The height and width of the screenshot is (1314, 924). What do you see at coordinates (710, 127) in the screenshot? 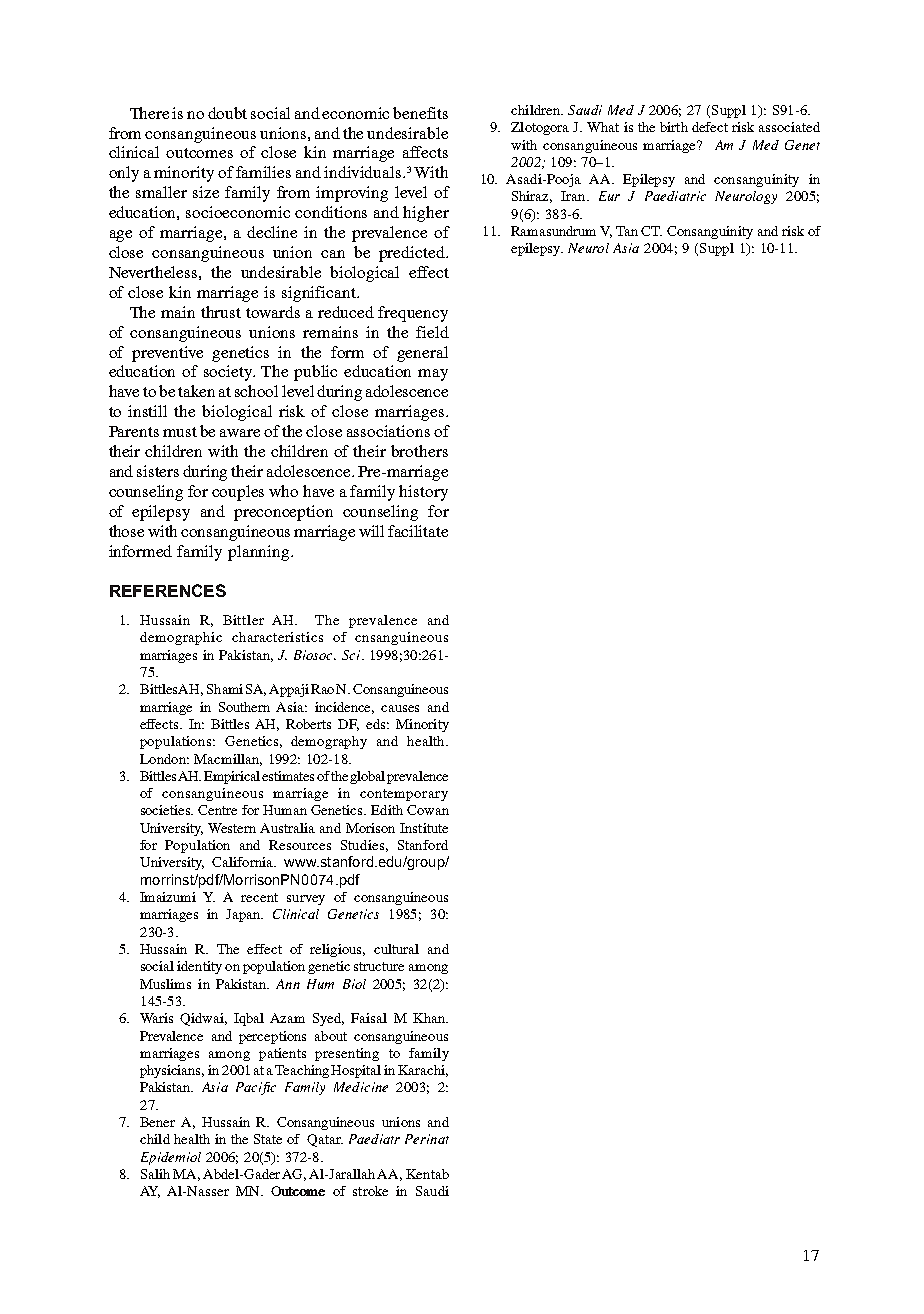
I see `defect` at bounding box center [710, 127].
